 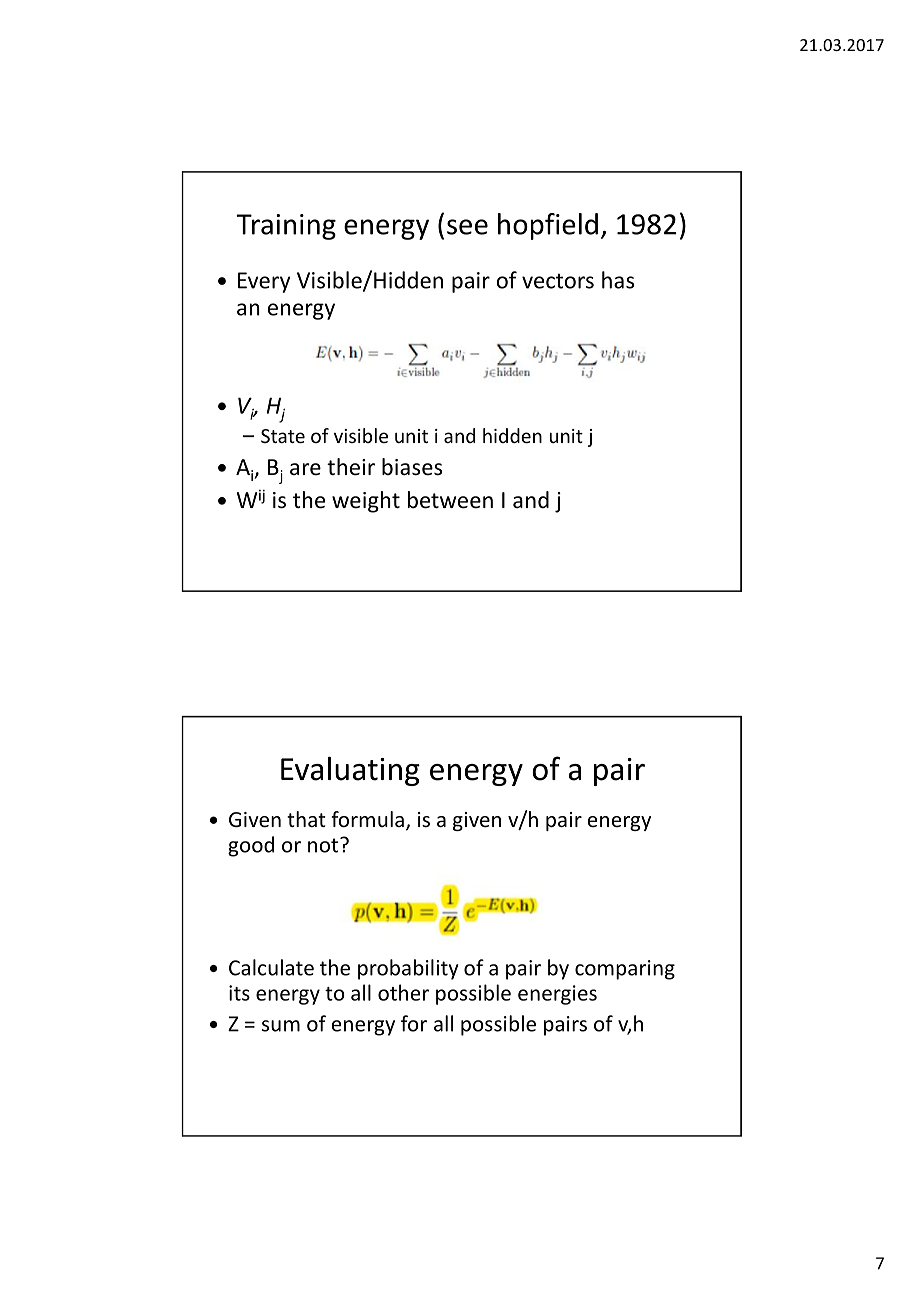 What do you see at coordinates (366, 502) in the document?
I see `weight` at bounding box center [366, 502].
